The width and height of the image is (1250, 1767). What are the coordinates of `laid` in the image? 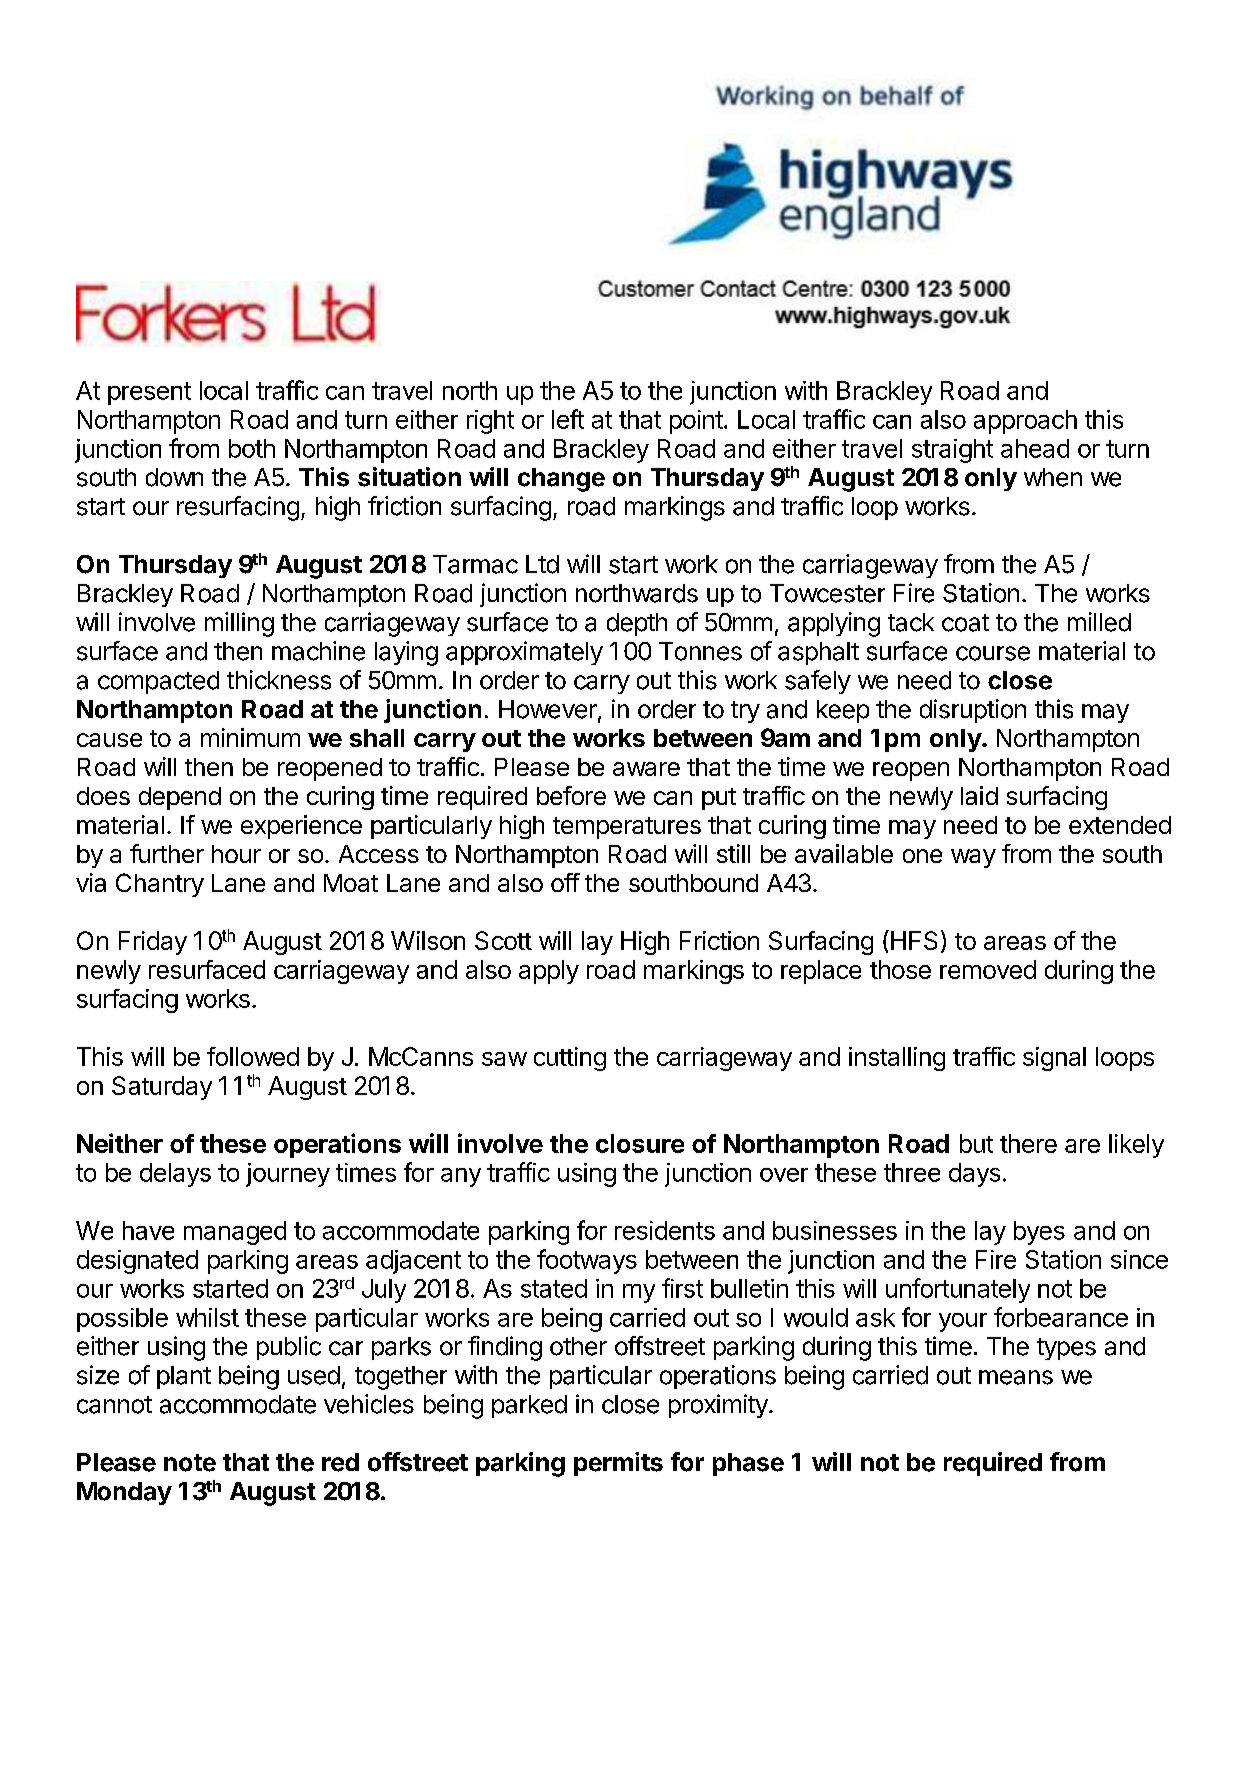 It's located at (979, 795).
